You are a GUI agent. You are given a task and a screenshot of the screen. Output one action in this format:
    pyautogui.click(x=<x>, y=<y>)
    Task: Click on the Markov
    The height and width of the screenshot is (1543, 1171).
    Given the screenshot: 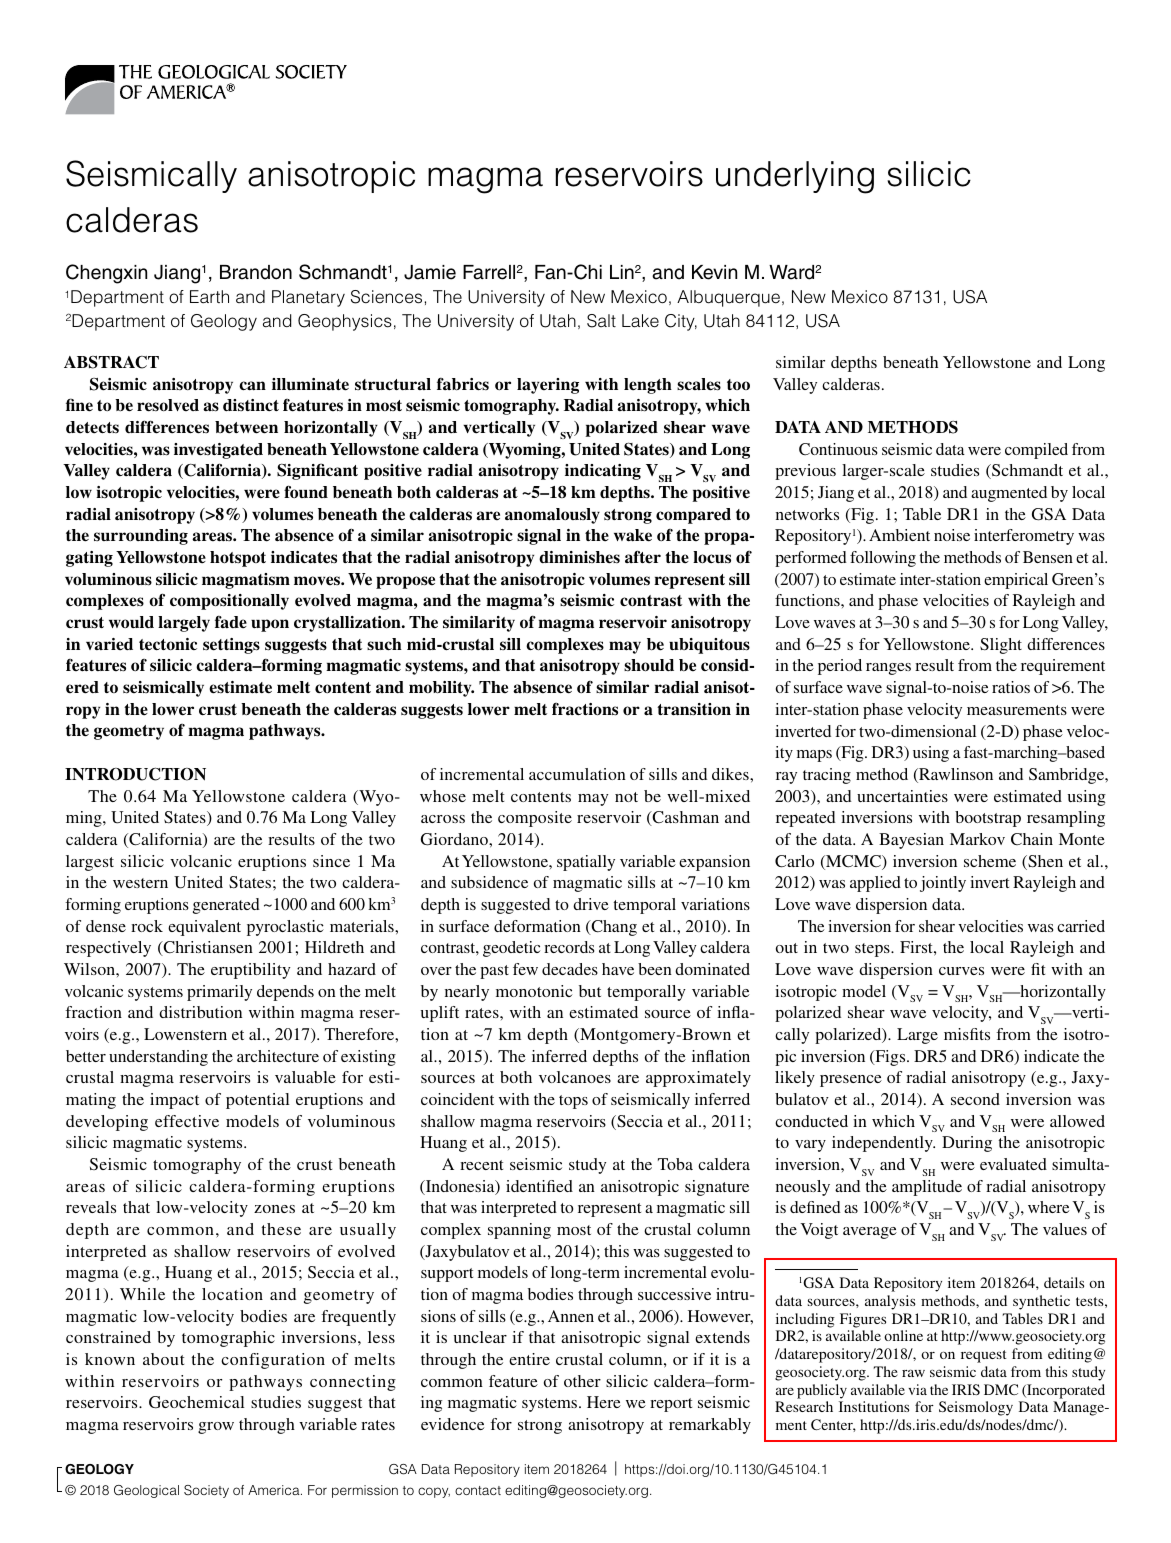 What is the action you would take?
    pyautogui.click(x=977, y=839)
